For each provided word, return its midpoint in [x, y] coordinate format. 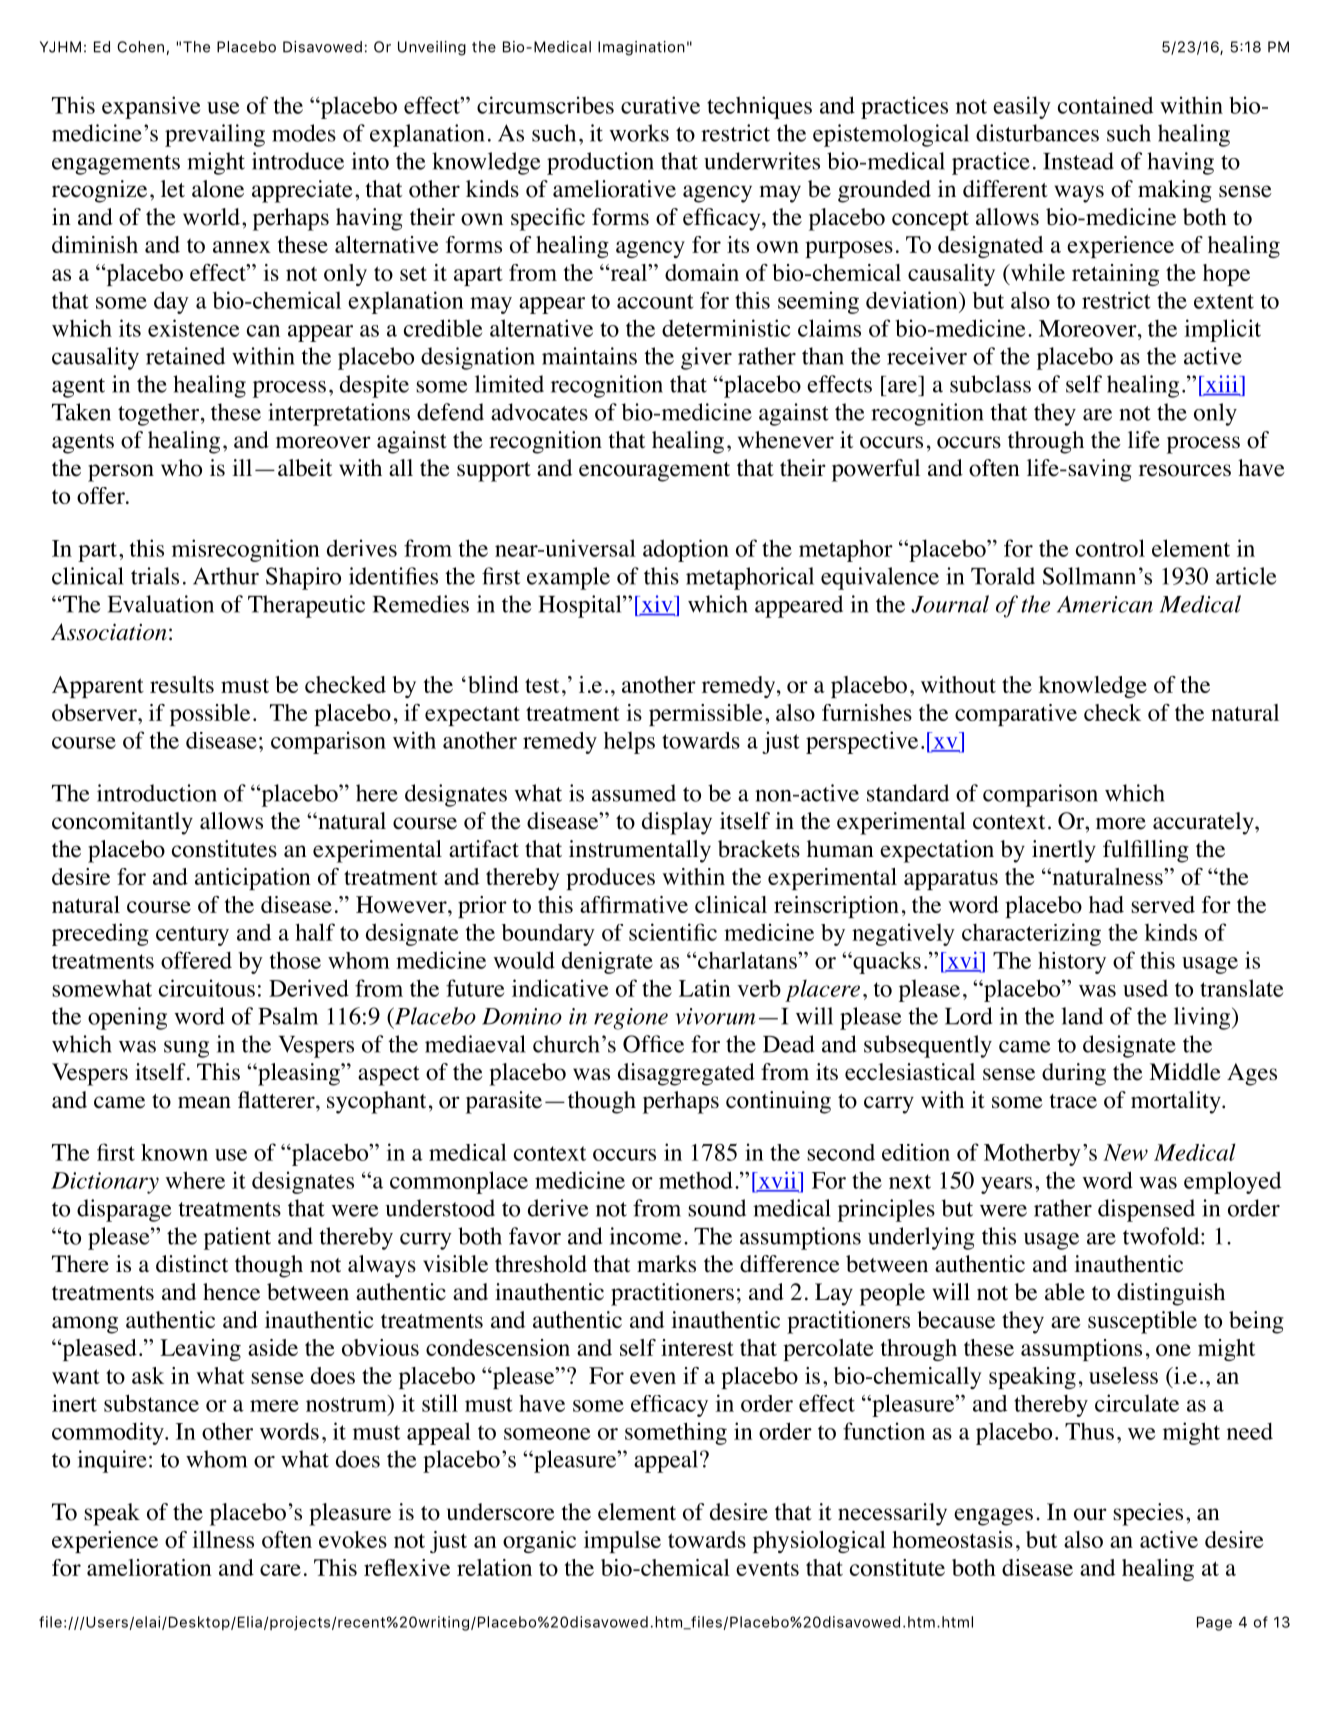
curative [660, 105]
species [1148, 1514]
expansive [151, 107]
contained [1105, 105]
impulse [622, 1542]
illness [223, 1539]
